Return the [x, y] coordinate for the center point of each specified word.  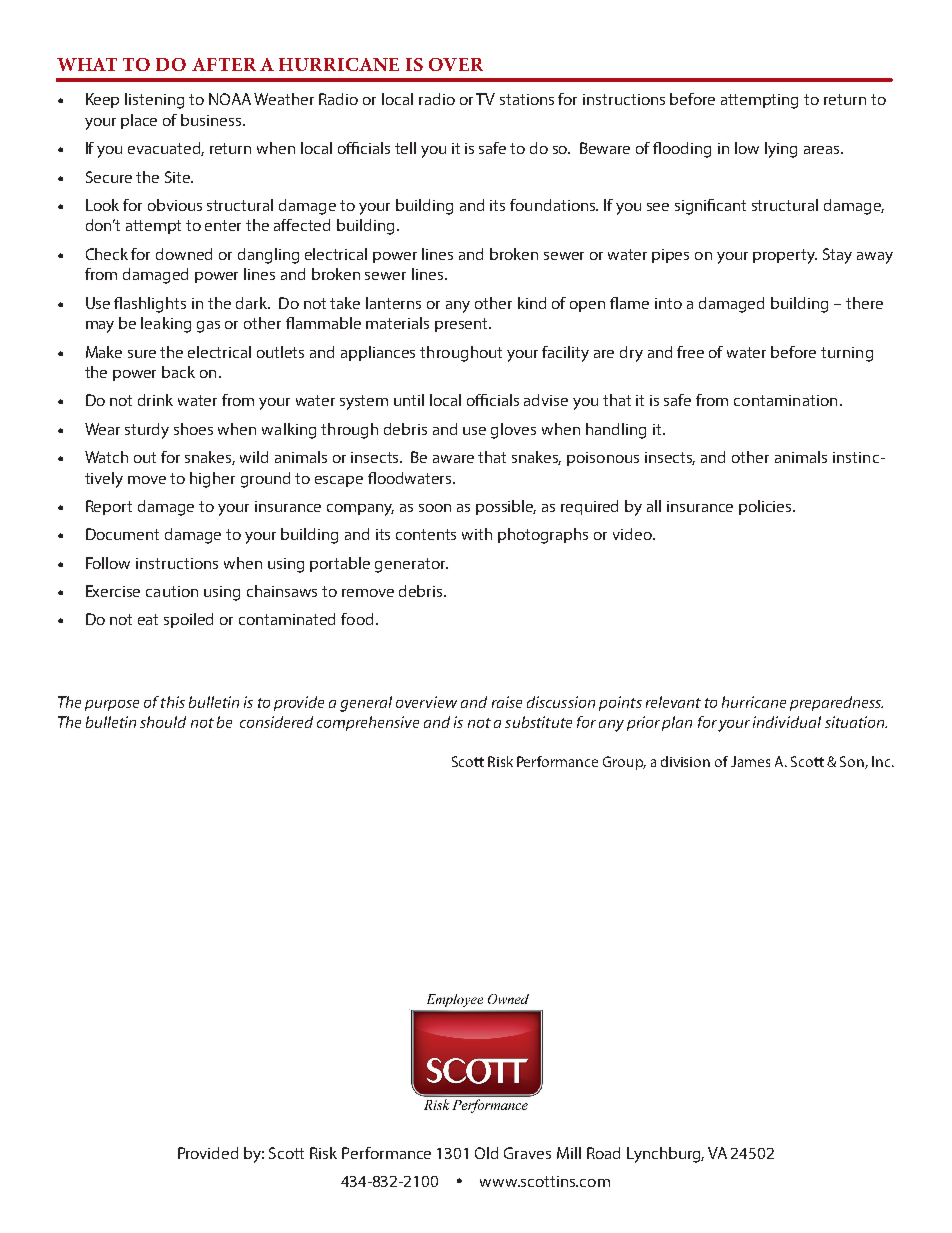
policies [767, 507]
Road [603, 1153]
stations [527, 99]
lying [781, 150]
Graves [527, 1153]
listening [154, 101]
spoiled [188, 620]
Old [486, 1153]
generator [411, 565]
